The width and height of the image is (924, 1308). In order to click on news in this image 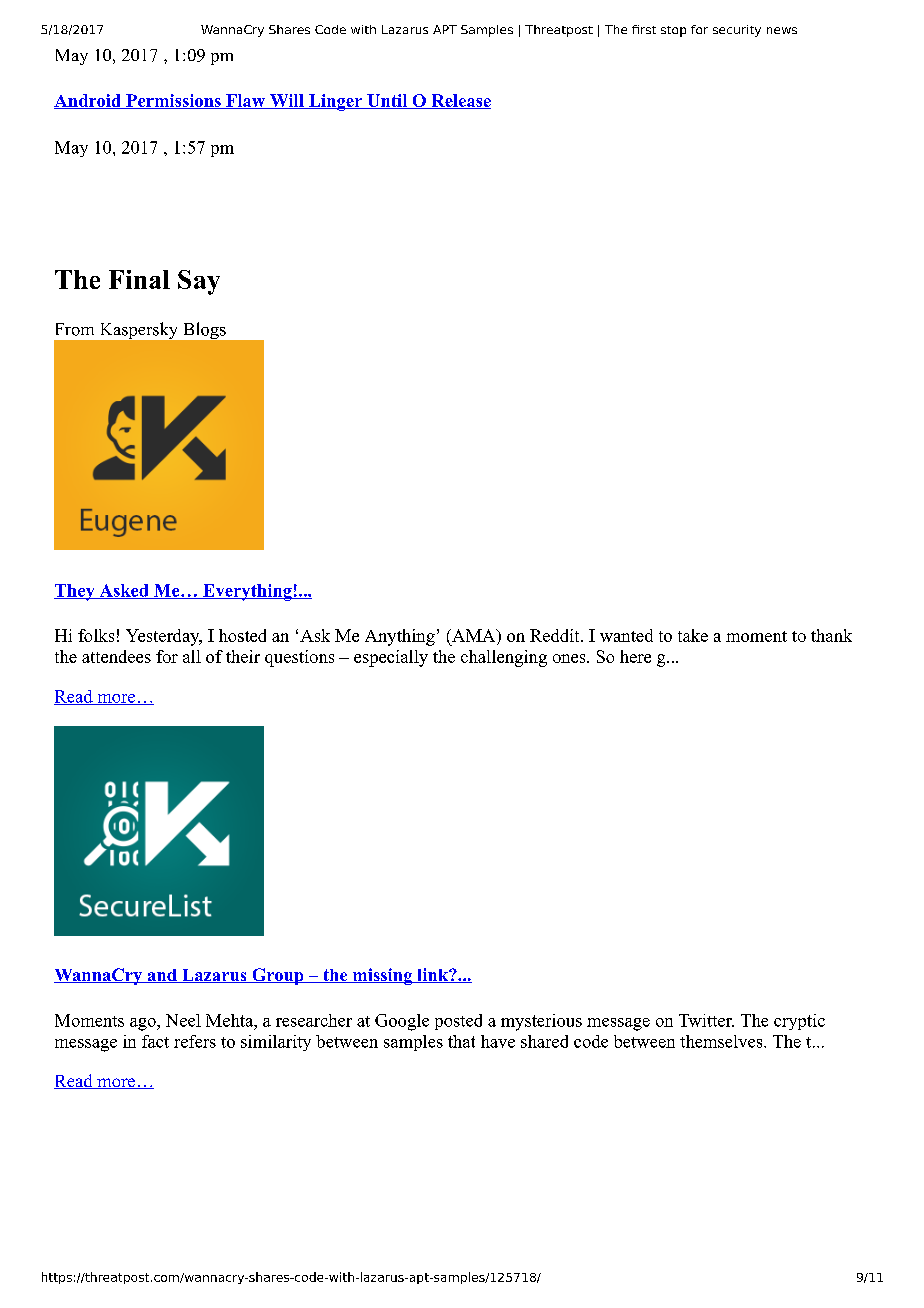, I will do `click(782, 30)`.
